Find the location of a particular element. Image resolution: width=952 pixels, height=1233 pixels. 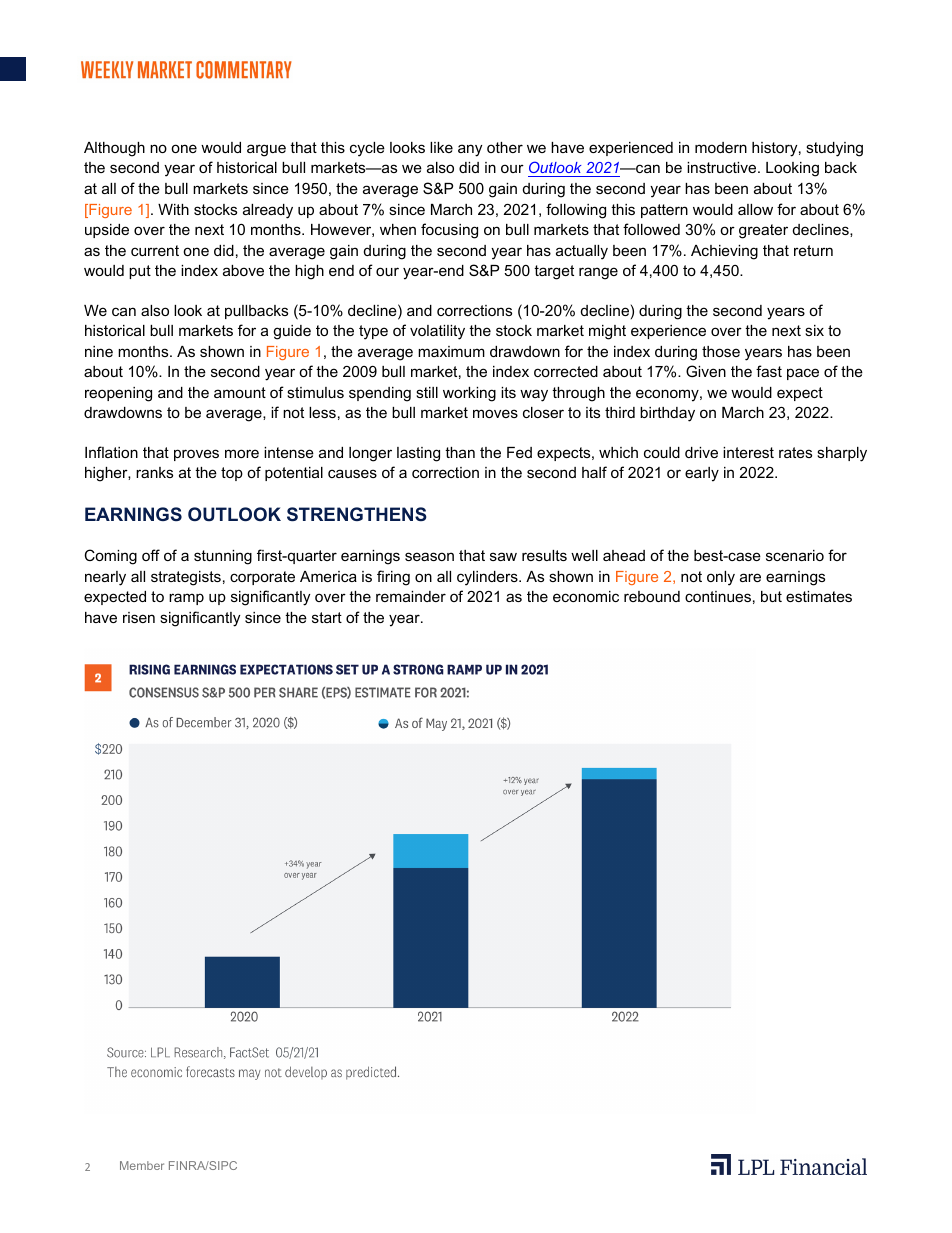

Member is located at coordinates (142, 1165).
